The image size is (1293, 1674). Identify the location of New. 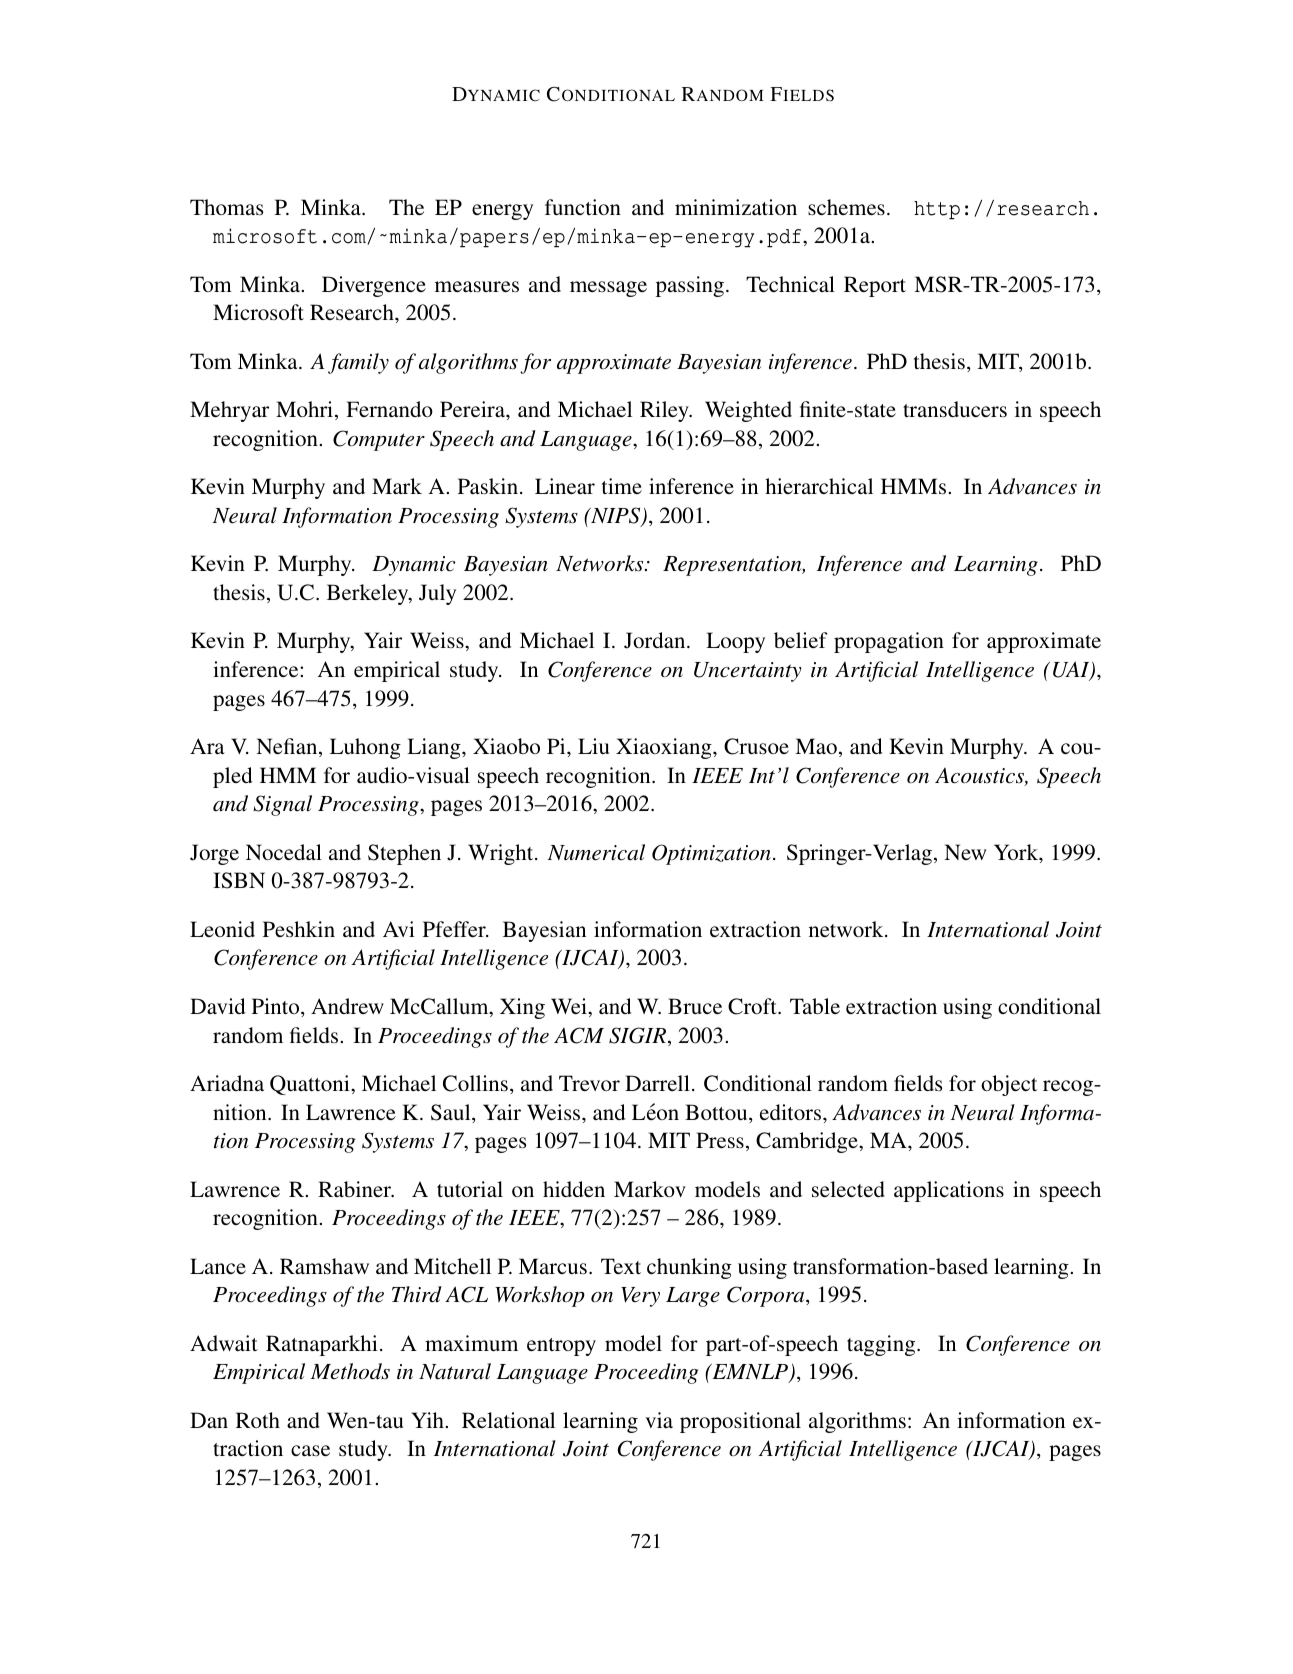
(965, 852).
